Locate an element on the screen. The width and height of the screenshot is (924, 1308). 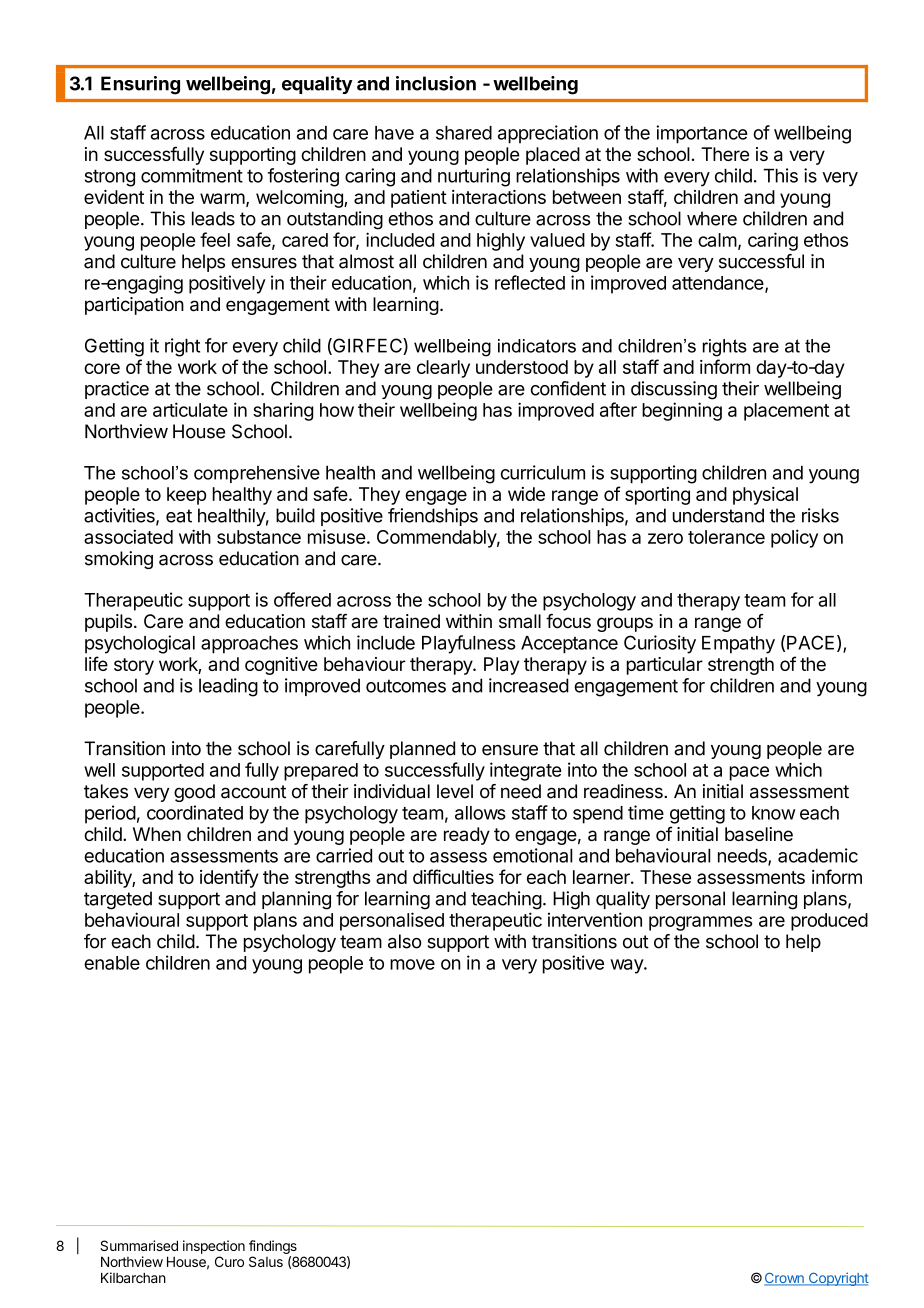
placement is located at coordinates (786, 412).
